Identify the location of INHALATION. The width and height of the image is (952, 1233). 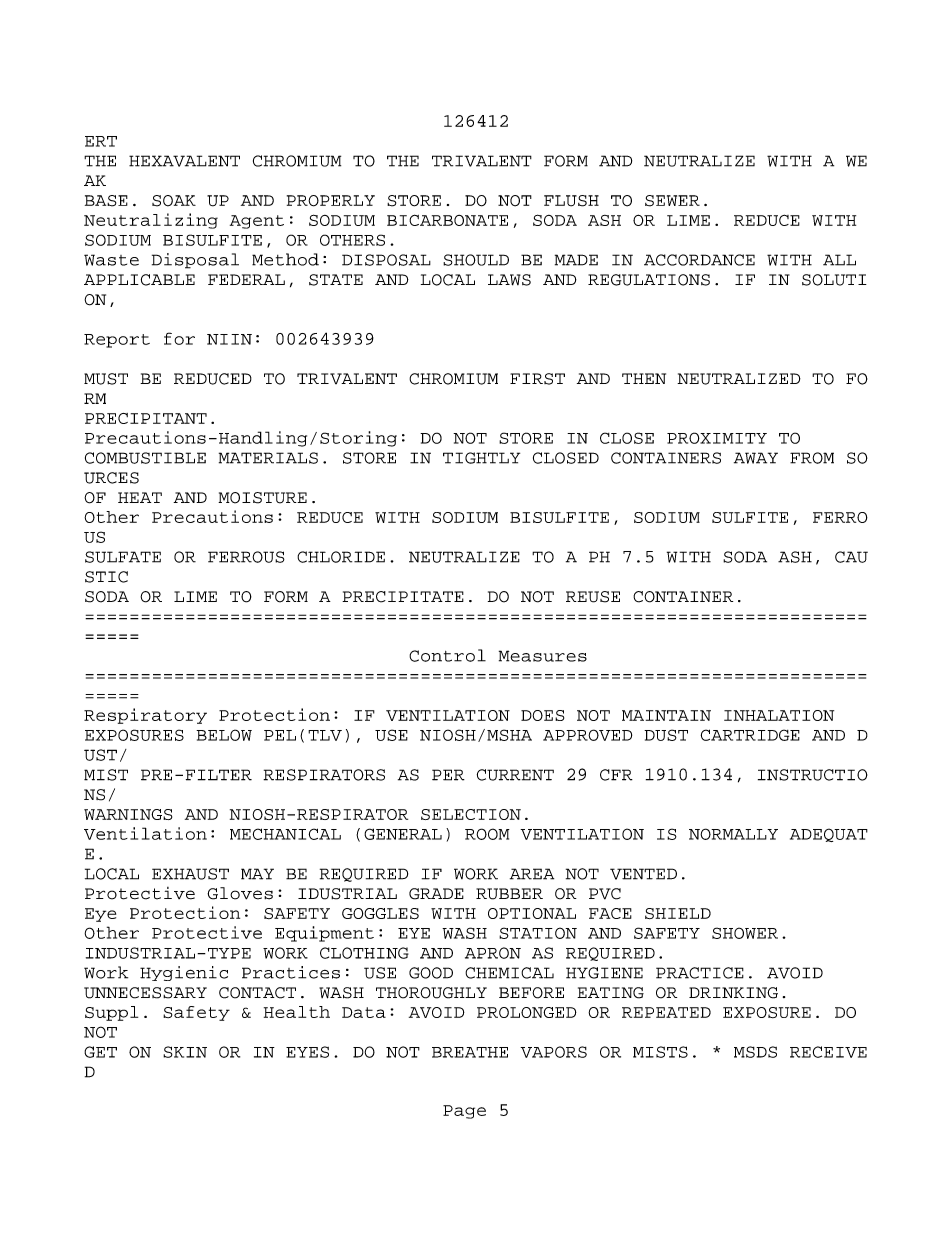
(779, 715).
